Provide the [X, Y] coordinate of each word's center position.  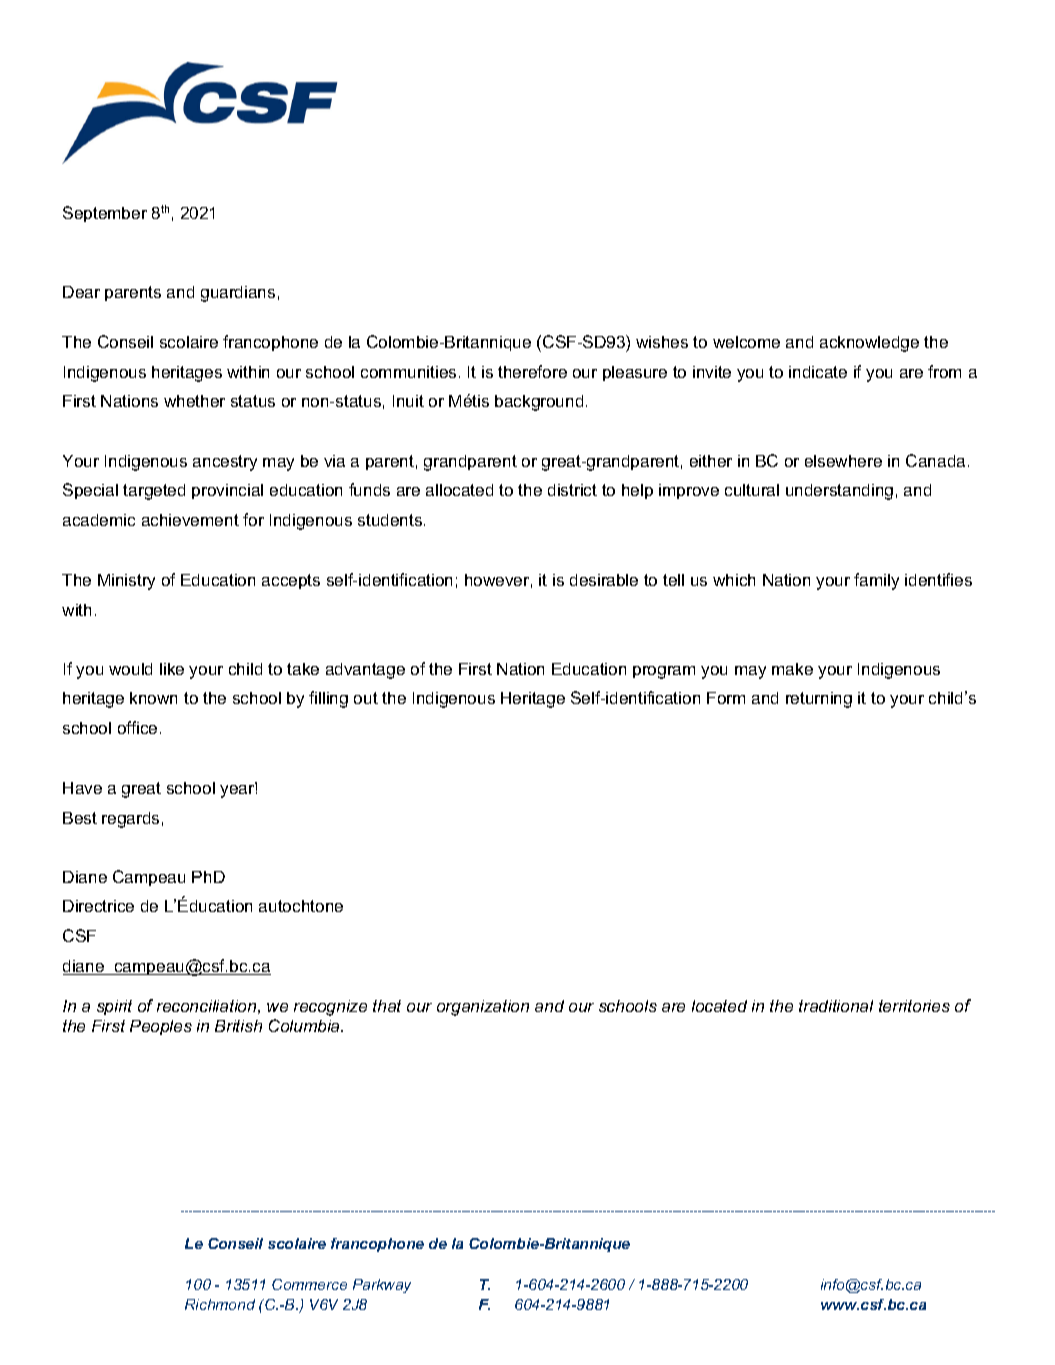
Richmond [220, 1304]
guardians [238, 294]
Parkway [382, 1286]
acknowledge [869, 344]
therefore [532, 371]
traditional [836, 1006]
